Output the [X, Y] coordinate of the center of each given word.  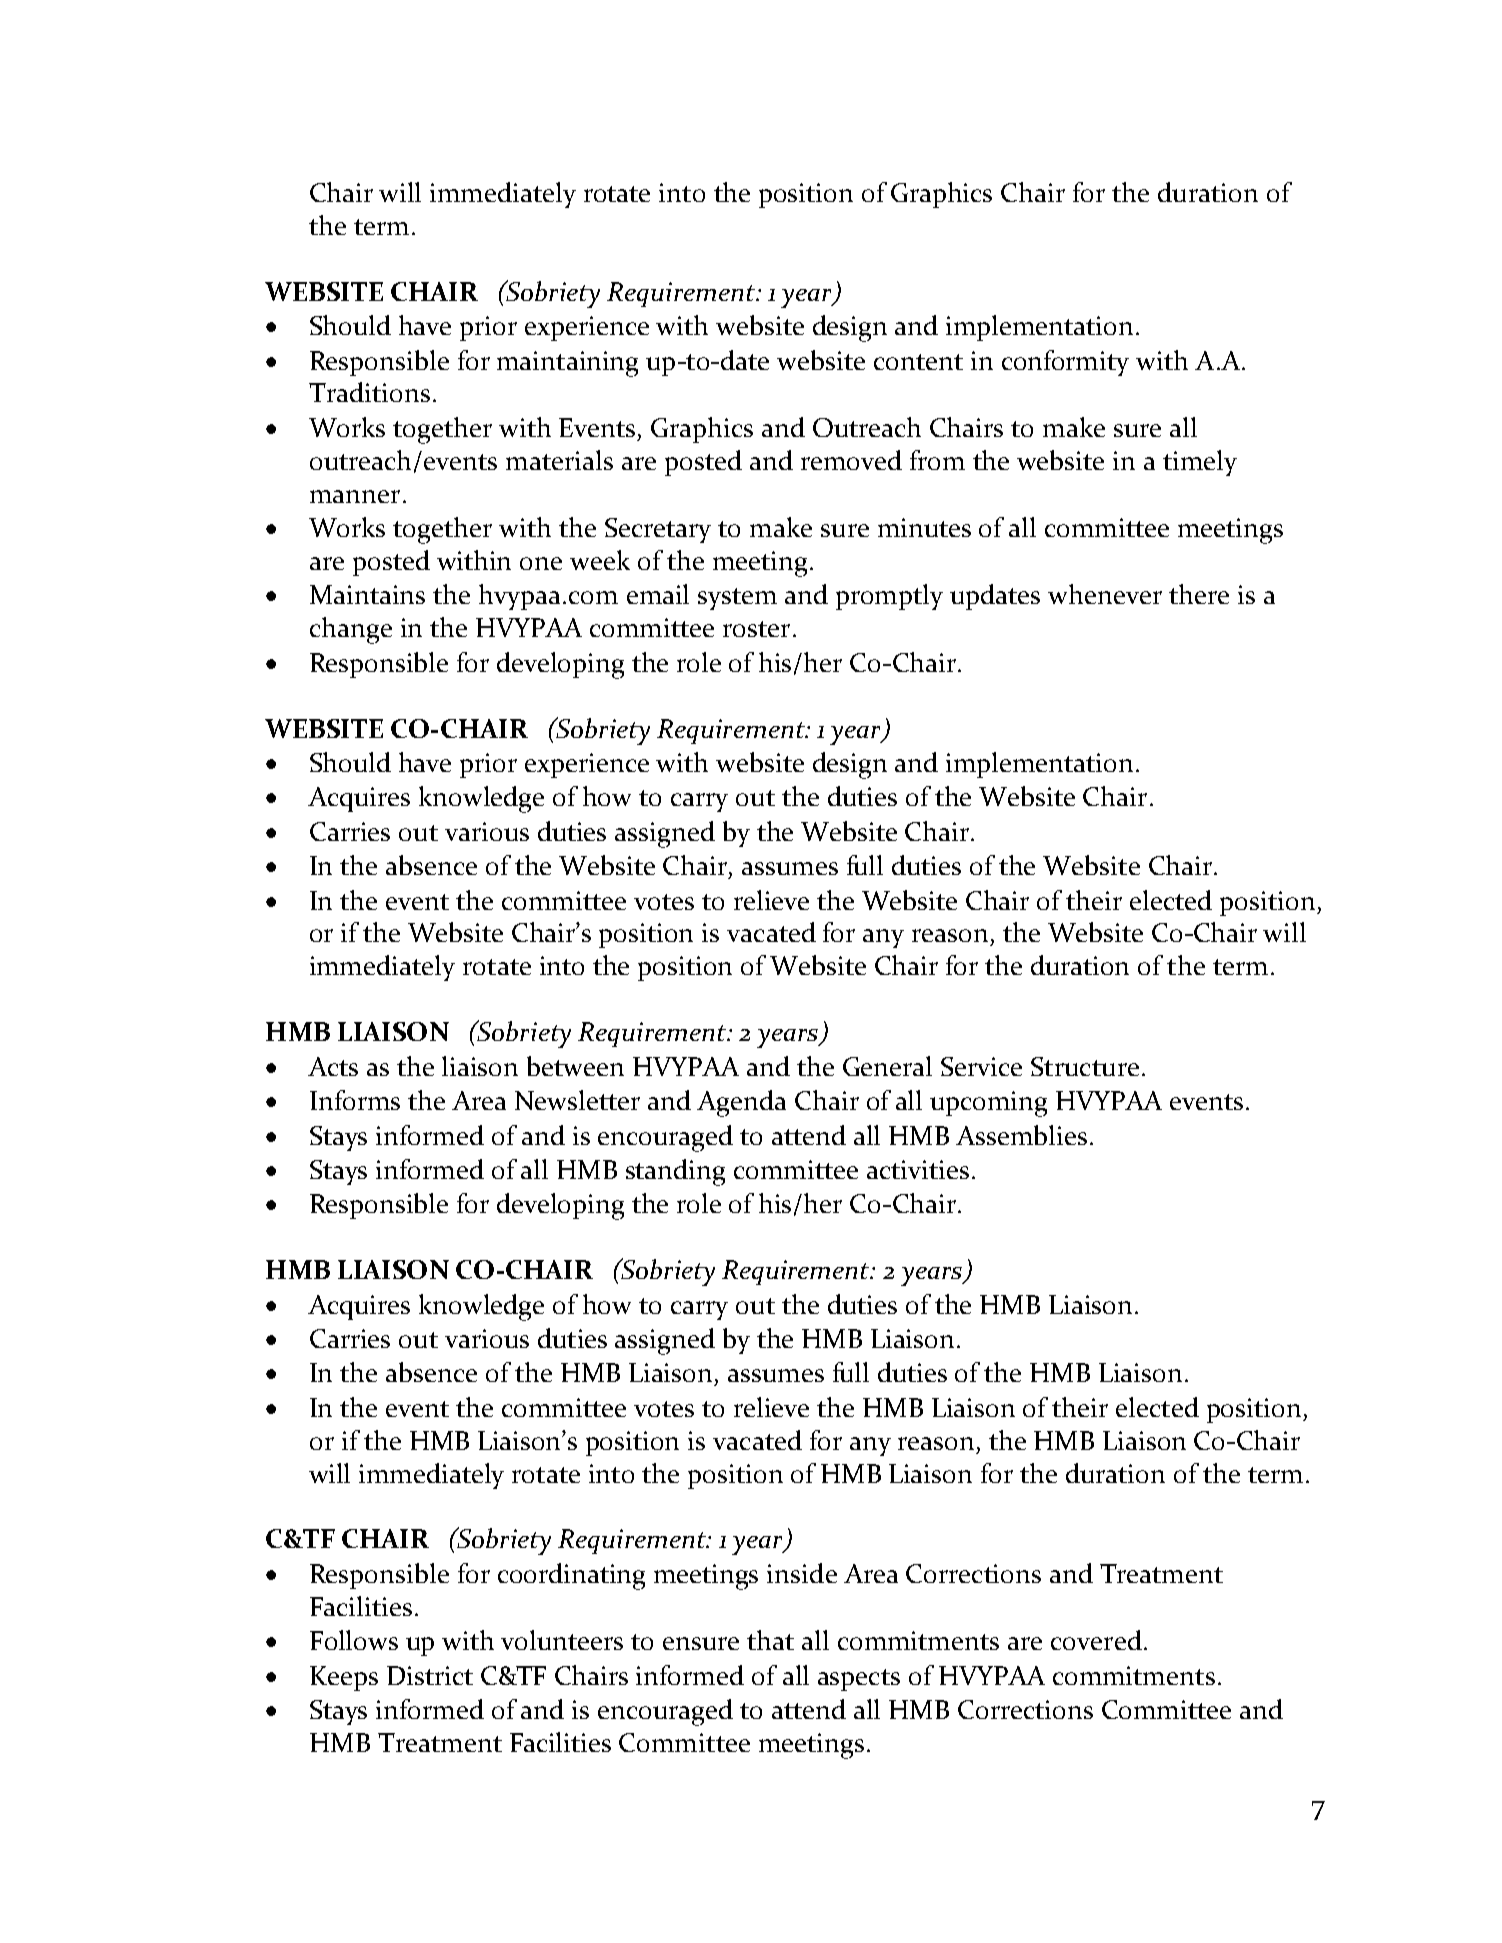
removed [851, 460]
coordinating [571, 1576]
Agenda [741, 1103]
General [887, 1066]
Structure [1085, 1066]
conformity [1065, 363]
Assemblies [1021, 1135]
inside [802, 1573]
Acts [333, 1066]
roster [756, 629]
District [430, 1675]
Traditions [369, 392]
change [351, 630]
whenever [1105, 594]
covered [1096, 1640]
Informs [355, 1100]
